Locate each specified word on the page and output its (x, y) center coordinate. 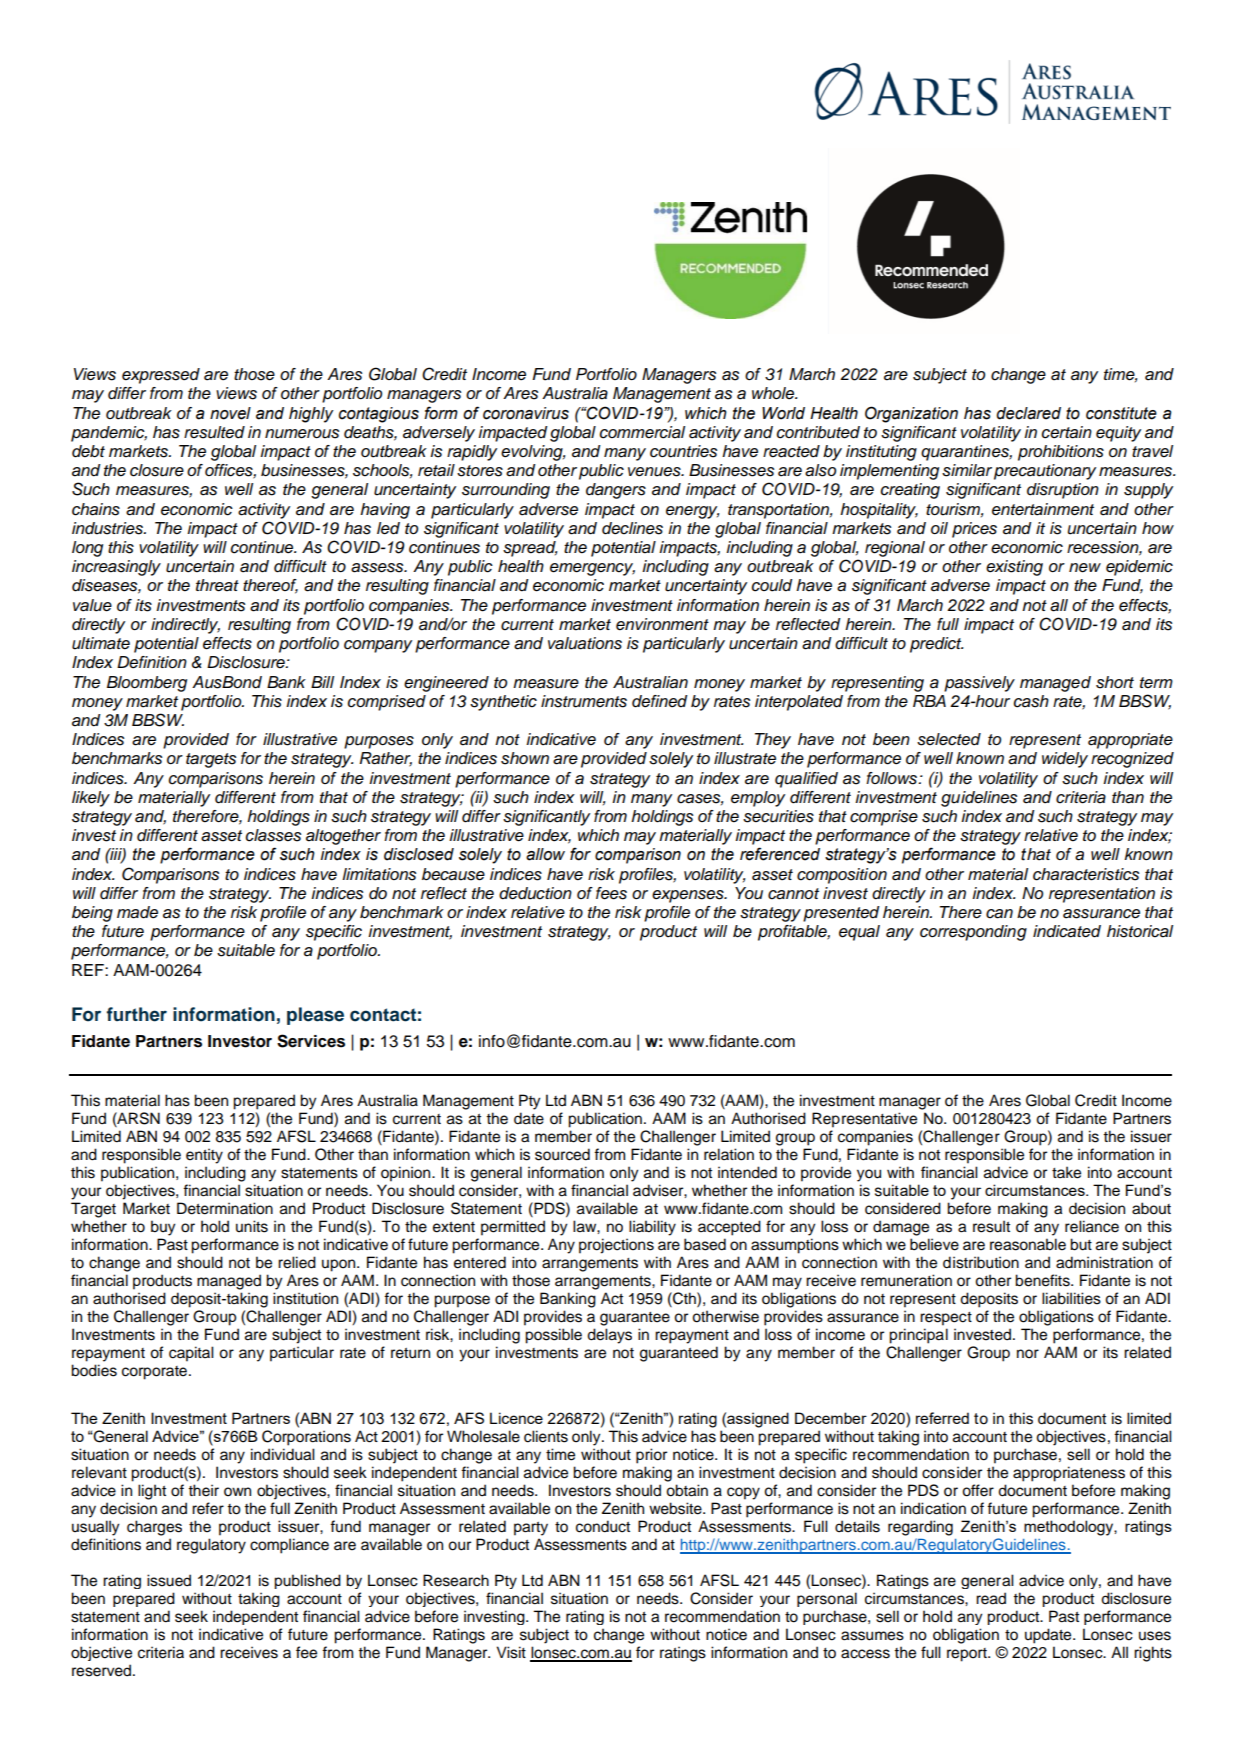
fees (611, 893)
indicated (1067, 931)
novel (230, 413)
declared (1028, 413)
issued (169, 1580)
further (137, 1014)
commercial (642, 432)
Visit (511, 1652)
